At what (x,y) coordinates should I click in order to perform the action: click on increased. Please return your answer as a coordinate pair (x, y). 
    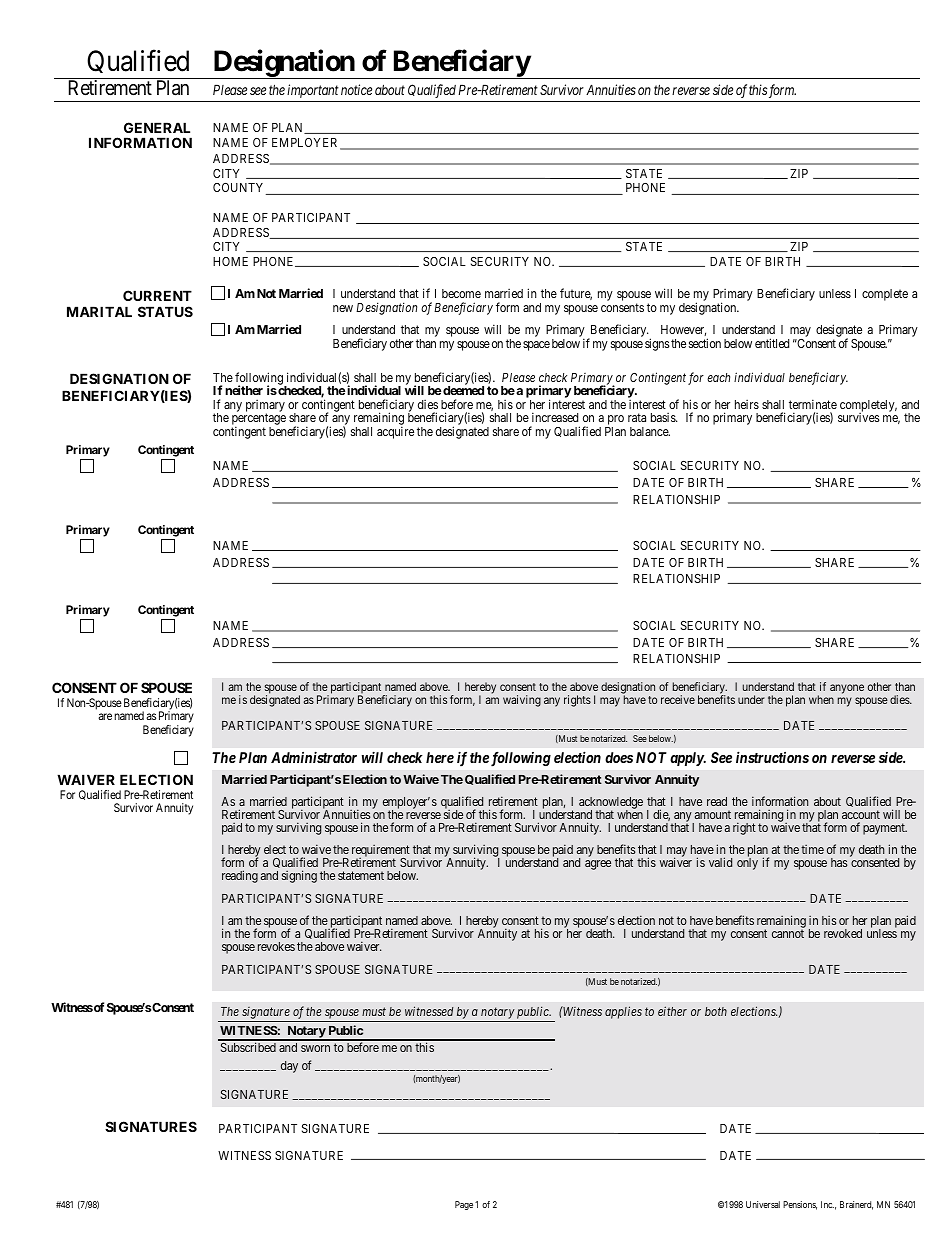
    Looking at the image, I should click on (555, 417).
